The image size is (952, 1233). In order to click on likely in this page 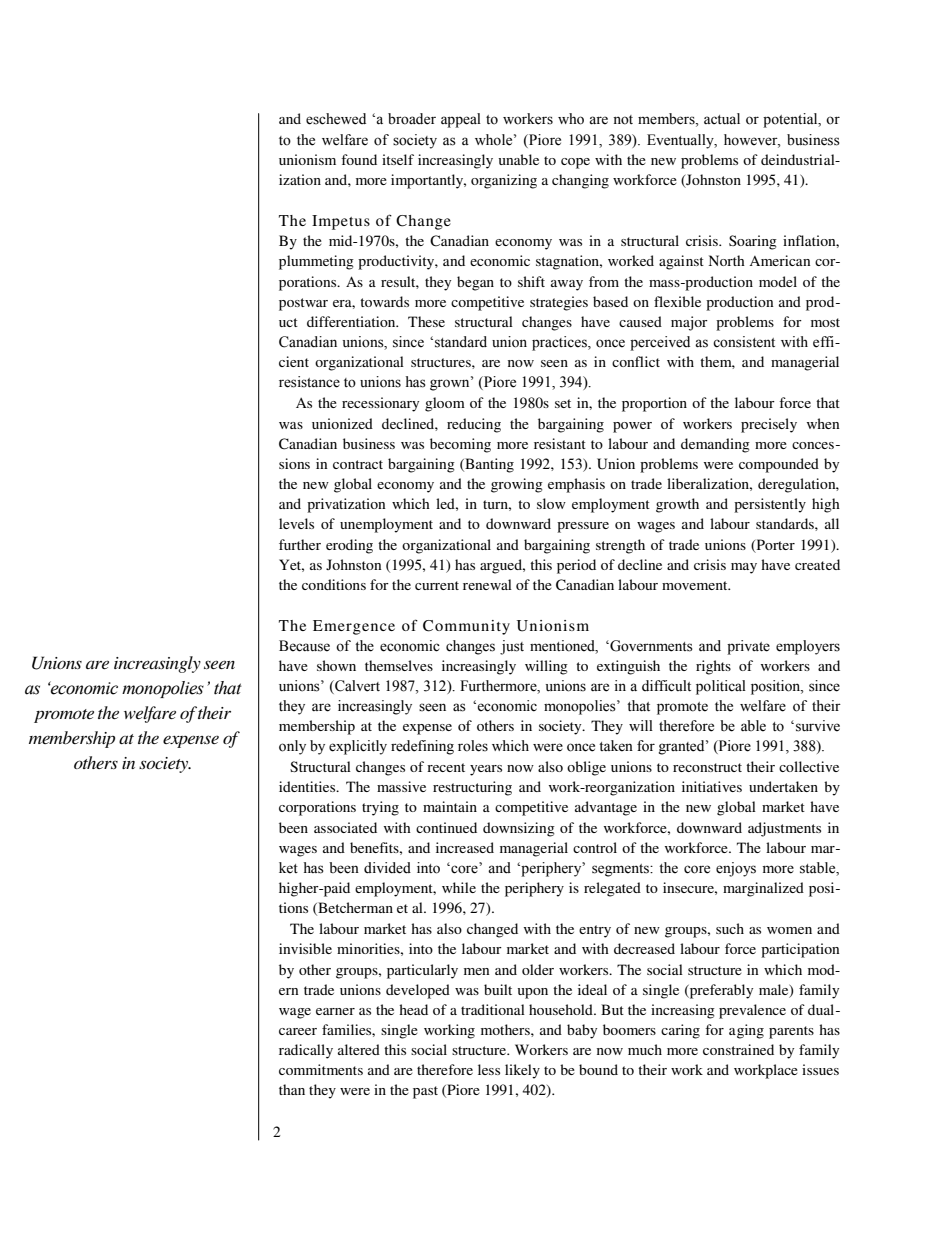, I will do `click(522, 1071)`.
